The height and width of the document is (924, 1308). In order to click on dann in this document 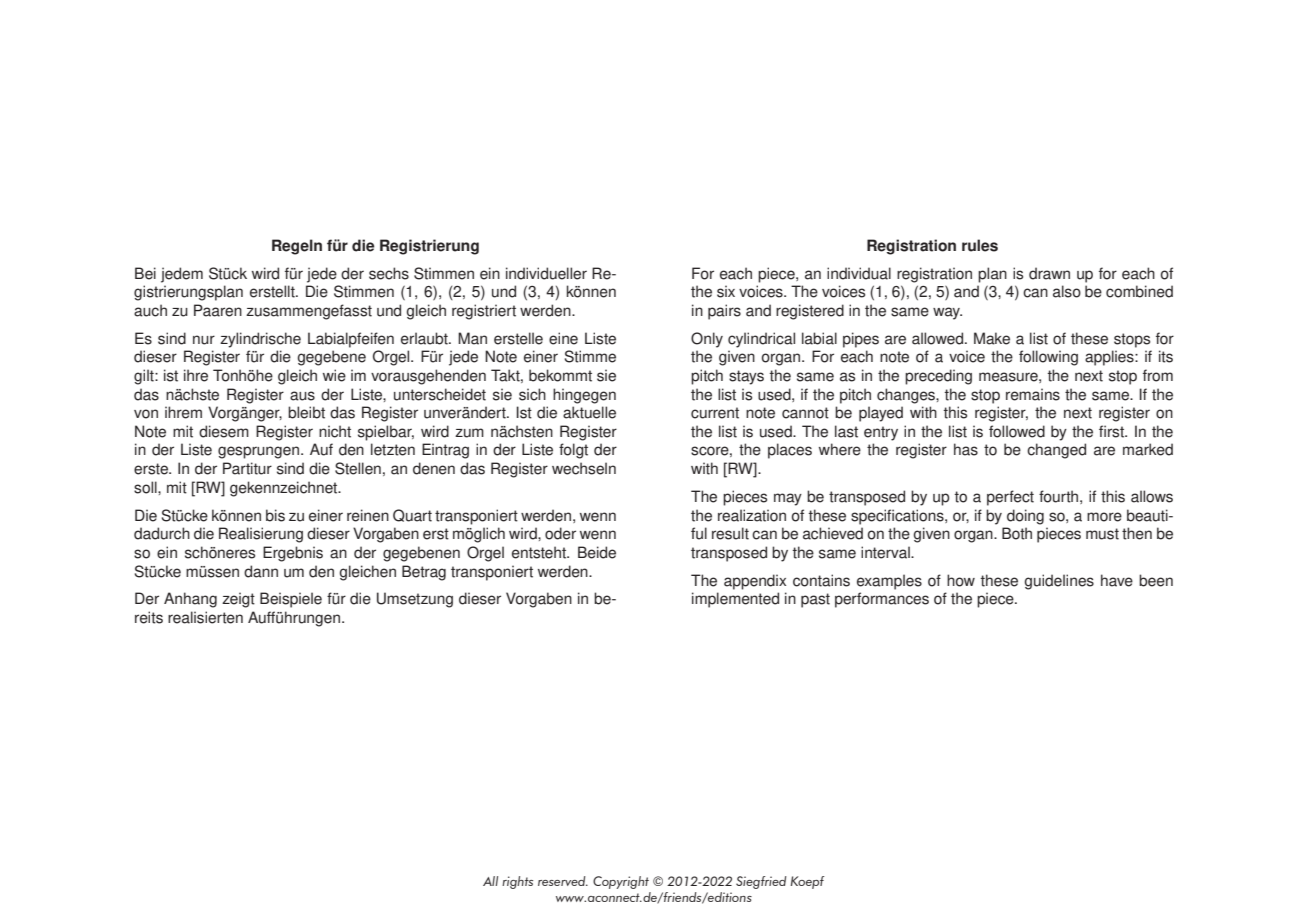, I will do `click(261, 571)`.
